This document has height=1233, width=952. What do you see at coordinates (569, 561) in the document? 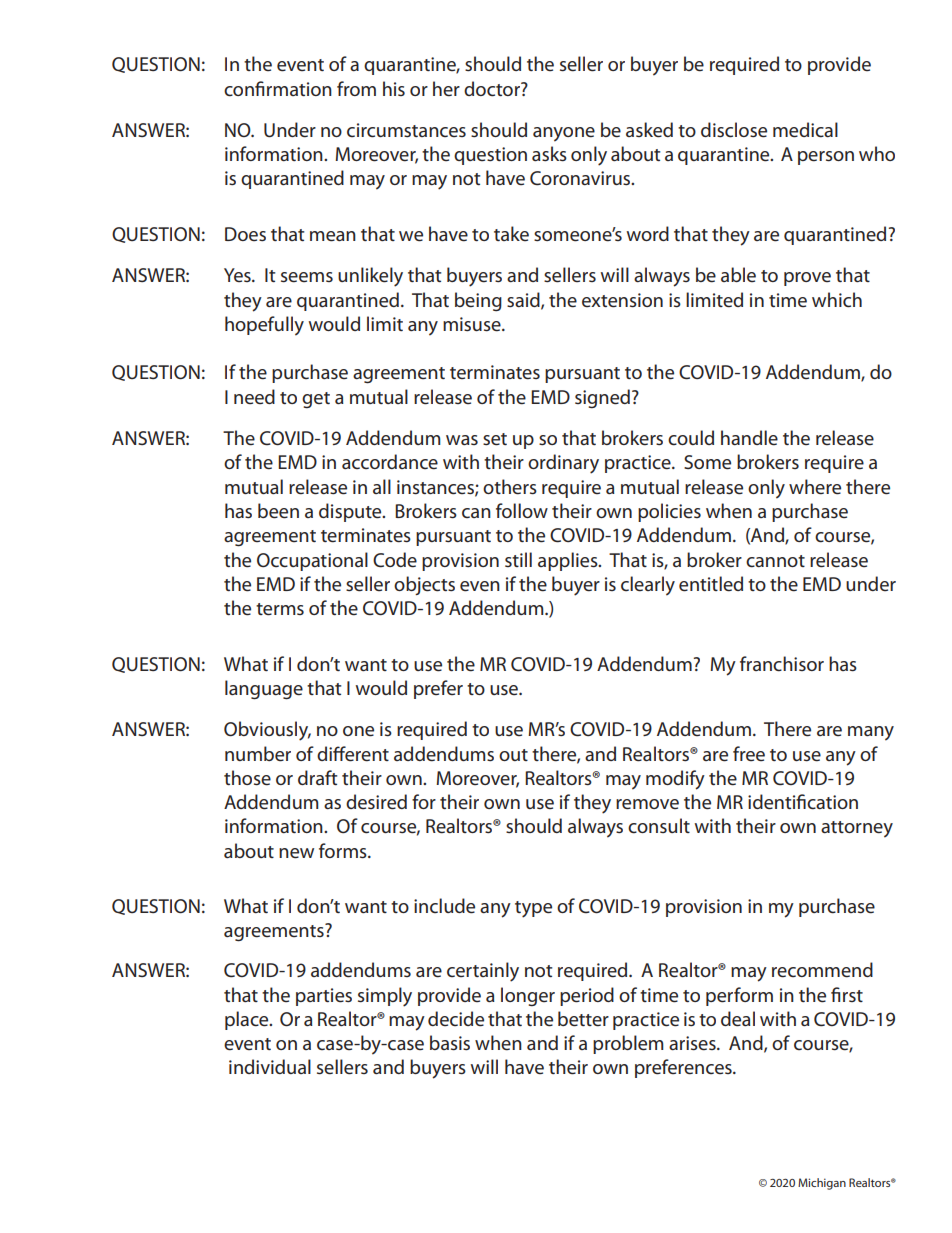
I see `applies` at bounding box center [569, 561].
